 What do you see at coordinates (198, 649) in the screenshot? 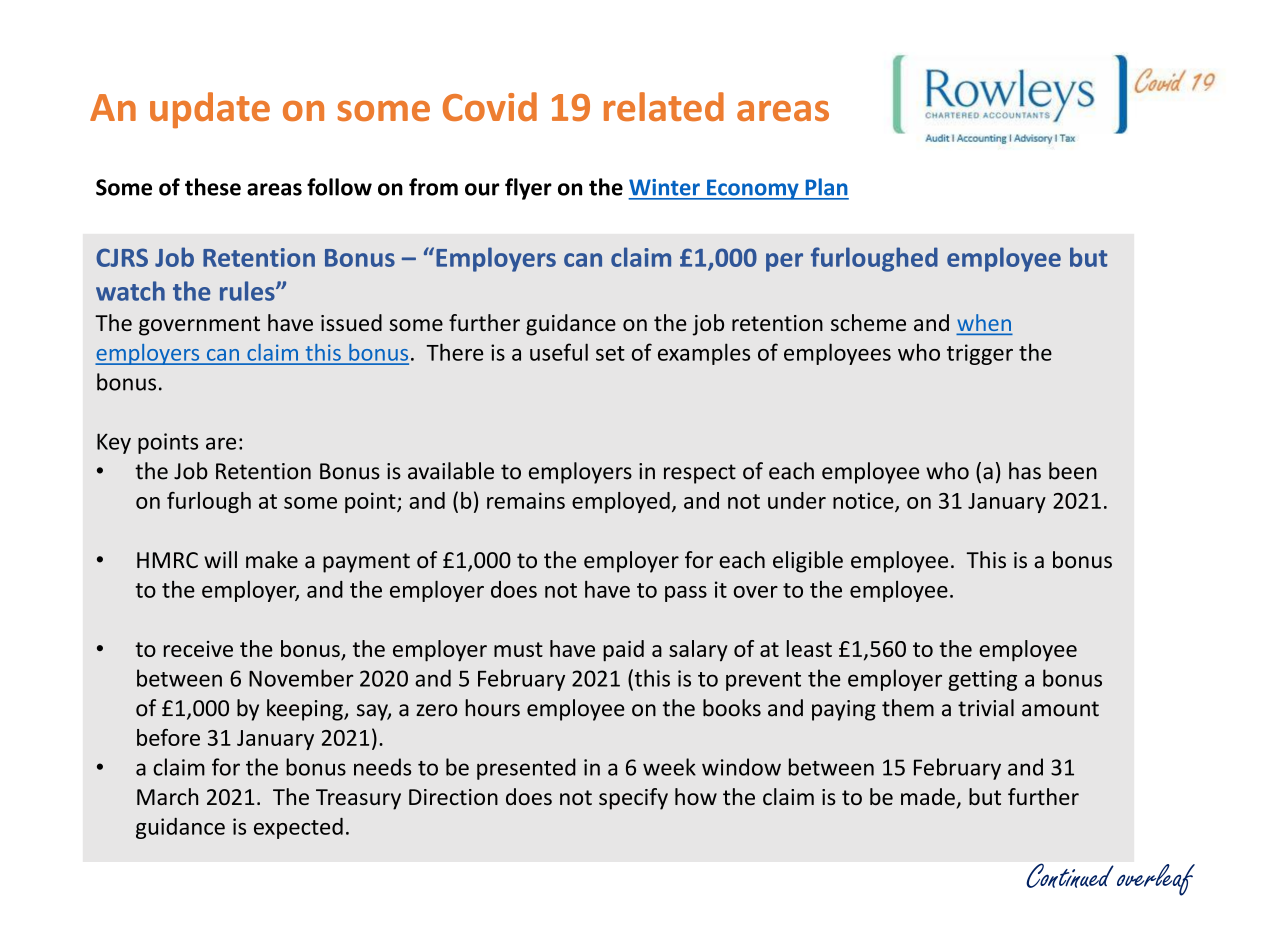
I see `receive` at bounding box center [198, 649].
